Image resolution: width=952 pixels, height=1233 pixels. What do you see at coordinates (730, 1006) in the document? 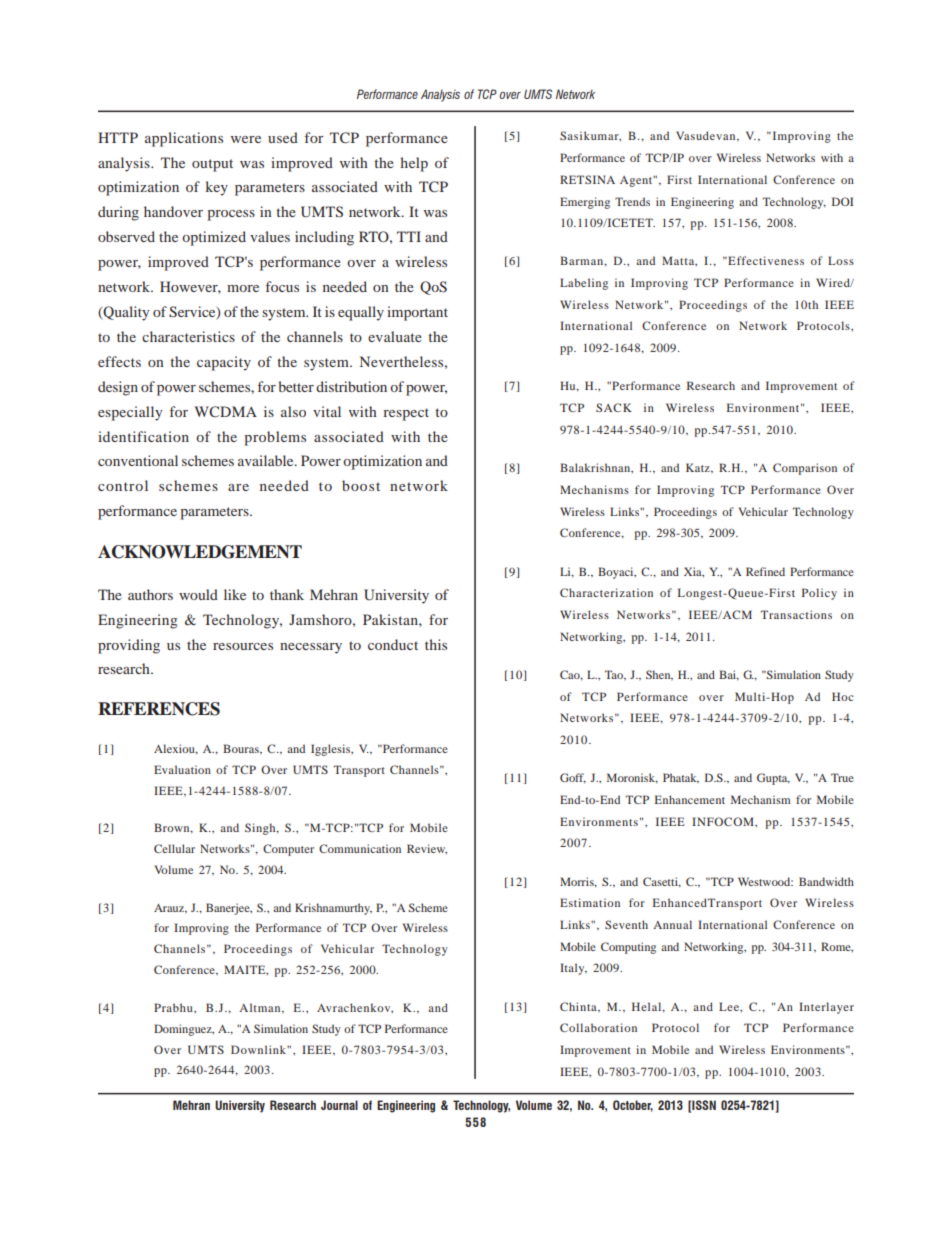
I see `Lee` at bounding box center [730, 1006].
